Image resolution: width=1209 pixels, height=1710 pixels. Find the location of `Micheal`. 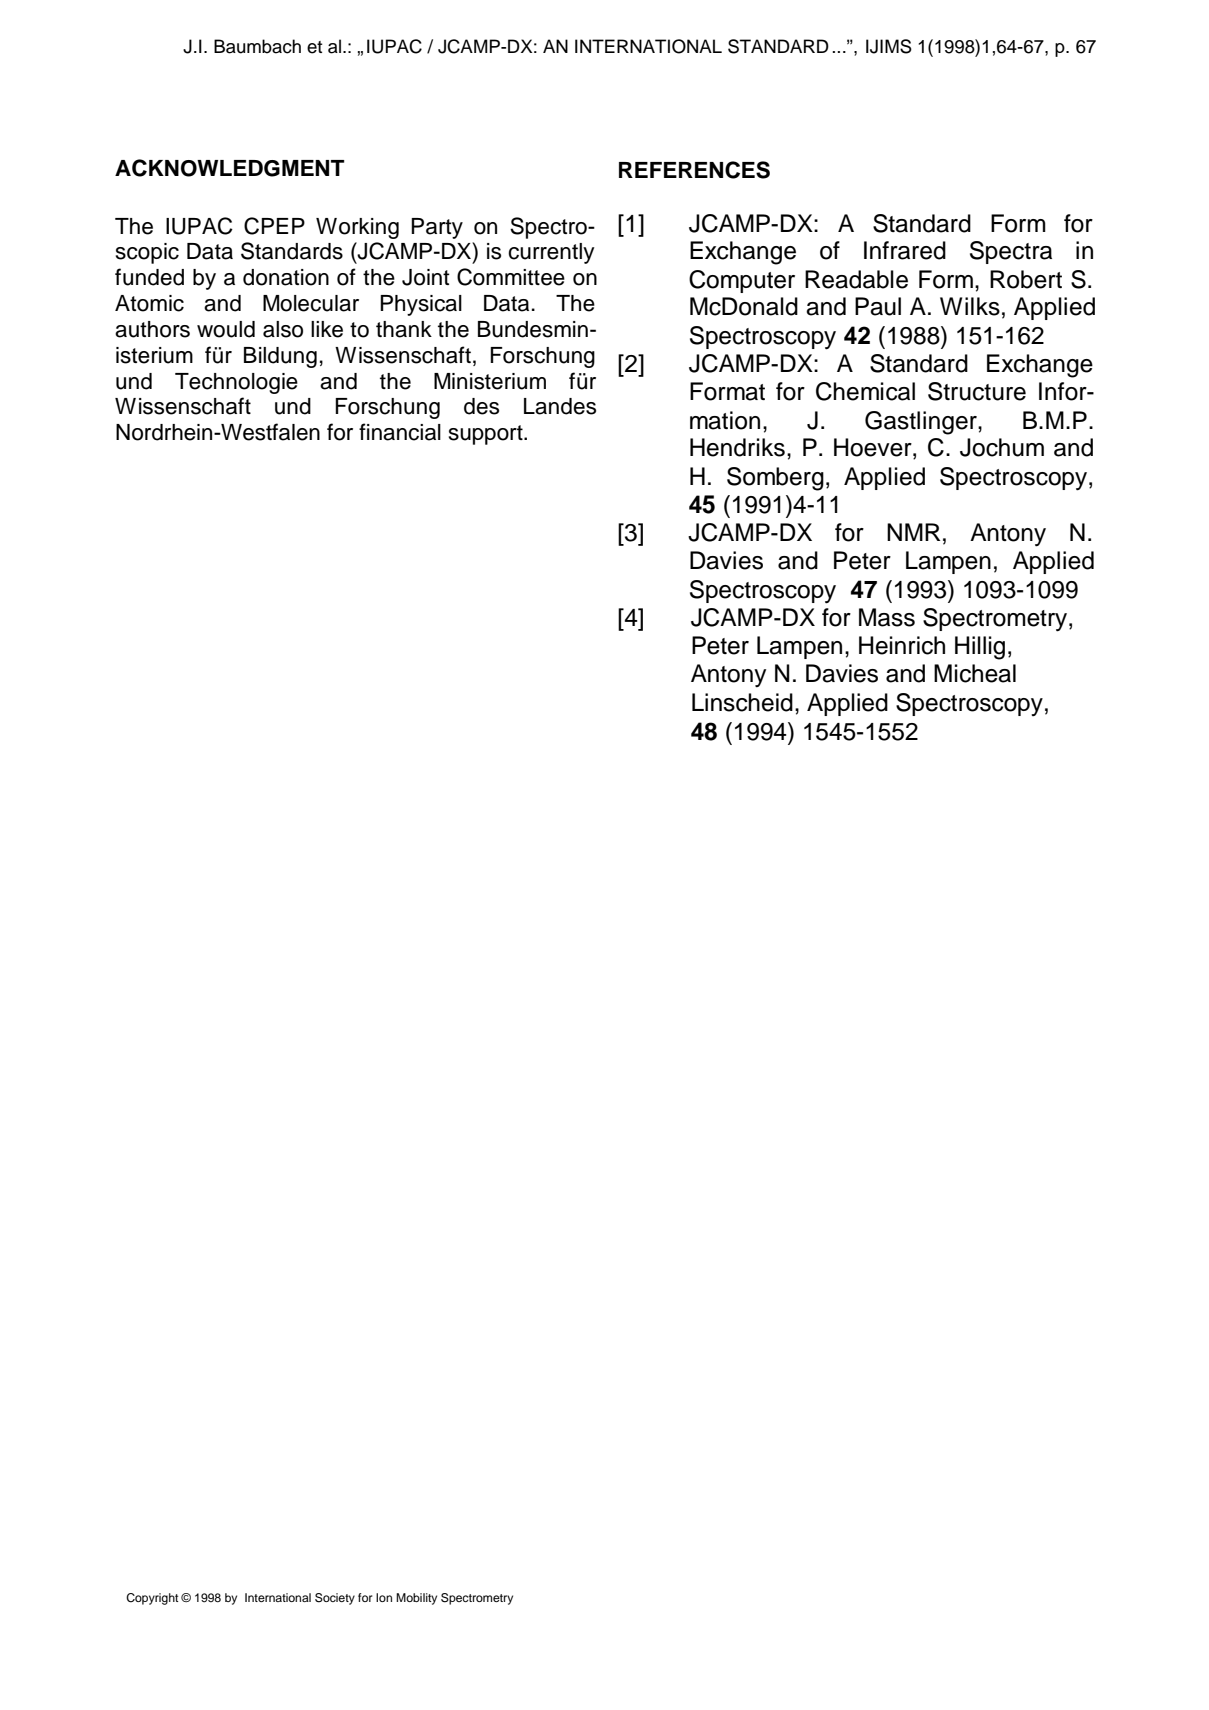

Micheal is located at coordinates (975, 673).
